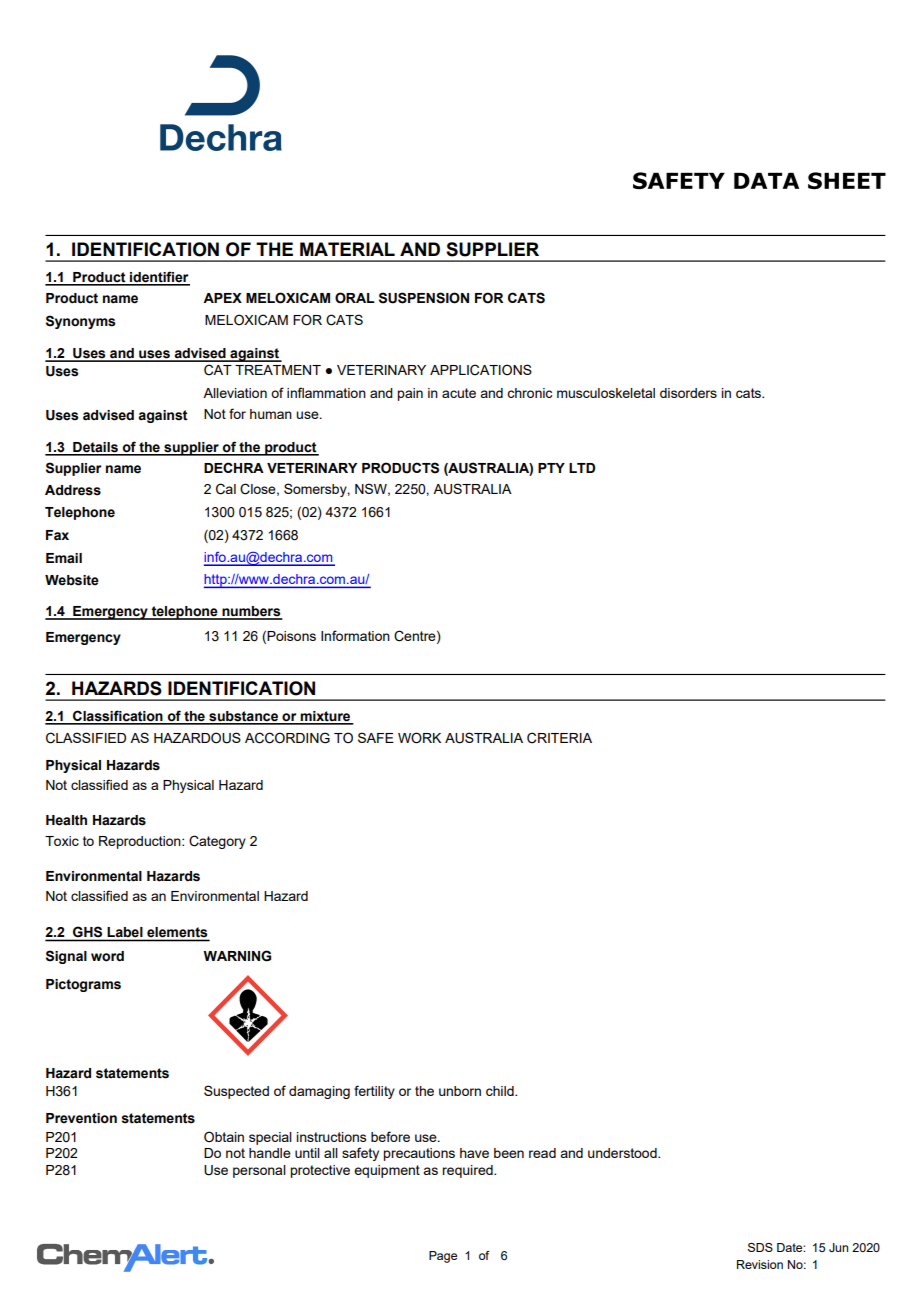  Describe the element at coordinates (66, 820) in the screenshot. I see `Health` at that location.
